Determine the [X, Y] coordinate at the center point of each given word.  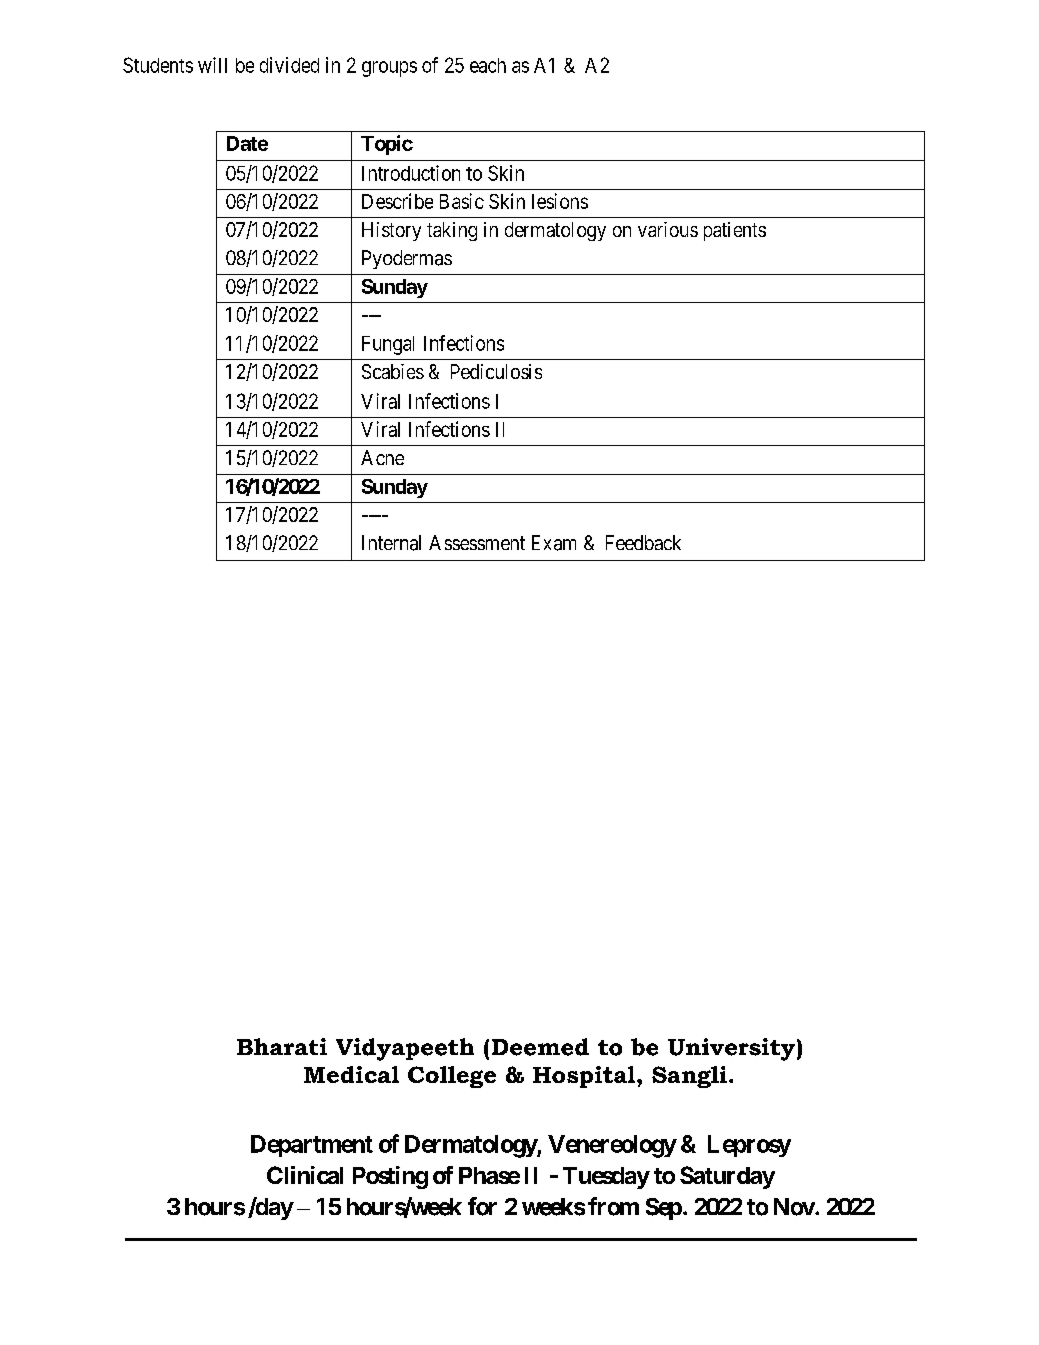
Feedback [643, 542]
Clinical [305, 1175]
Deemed [540, 1047]
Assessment [477, 542]
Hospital [585, 1077]
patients [735, 231]
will [212, 65]
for [482, 1206]
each [488, 65]
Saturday [727, 1177]
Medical [351, 1074]
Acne [382, 457]
